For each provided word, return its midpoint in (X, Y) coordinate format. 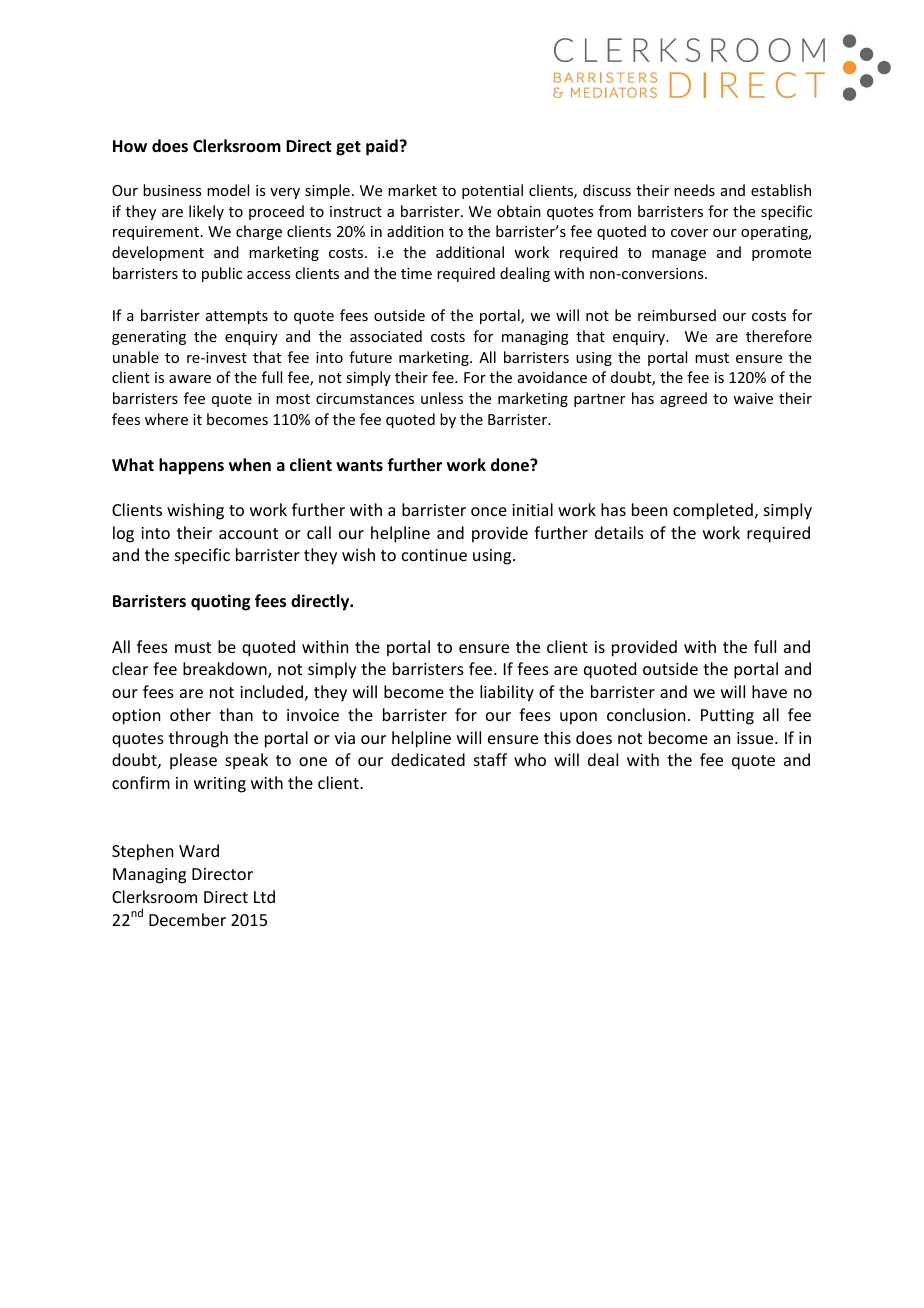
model (228, 190)
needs (694, 190)
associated (386, 336)
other (190, 714)
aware (190, 379)
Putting (727, 717)
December (187, 919)
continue (434, 555)
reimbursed (677, 315)
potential (492, 191)
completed (713, 511)
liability (507, 693)
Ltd (264, 896)
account (248, 533)
